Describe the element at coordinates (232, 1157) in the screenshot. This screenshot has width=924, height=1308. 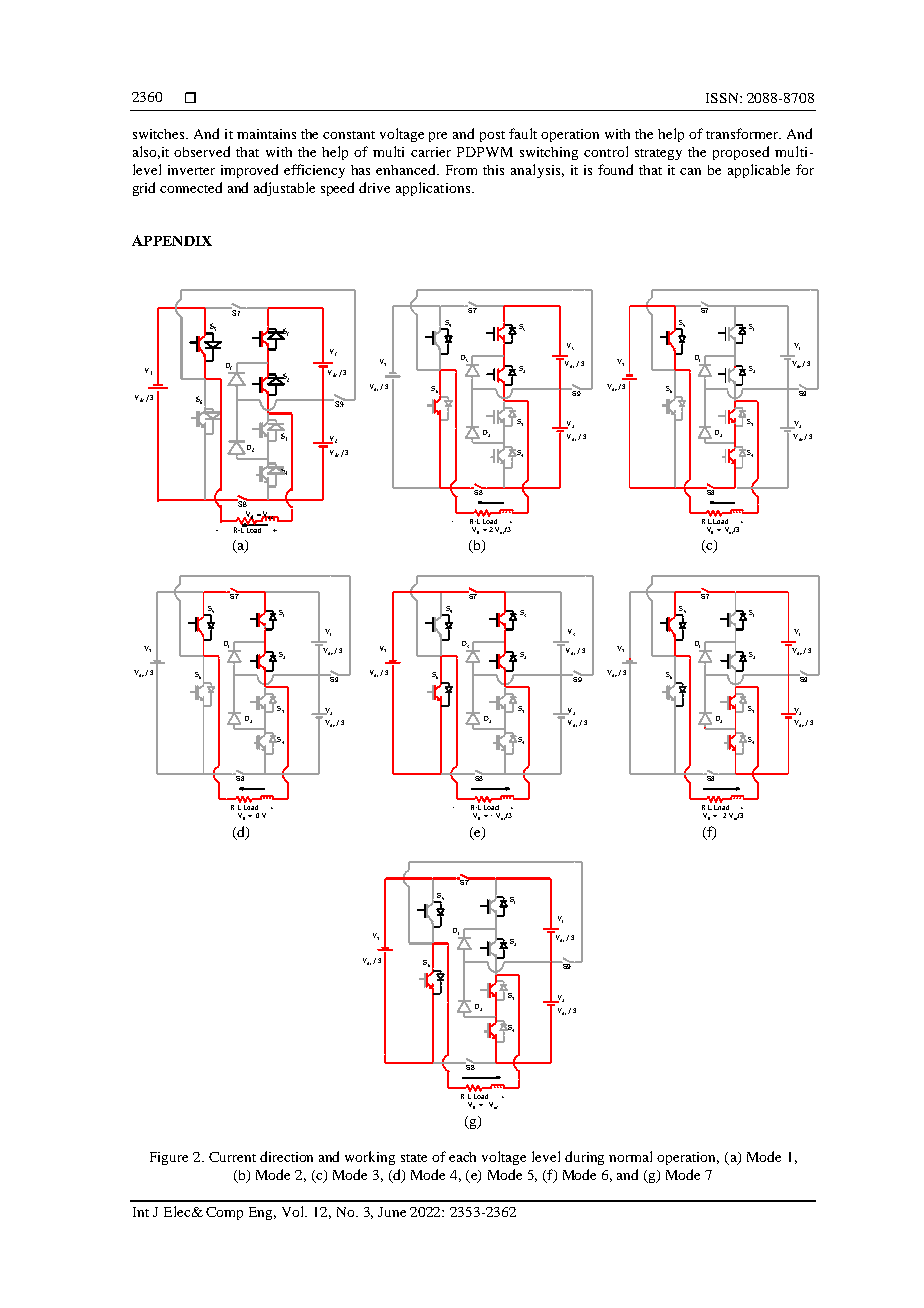
I see `Current` at that location.
